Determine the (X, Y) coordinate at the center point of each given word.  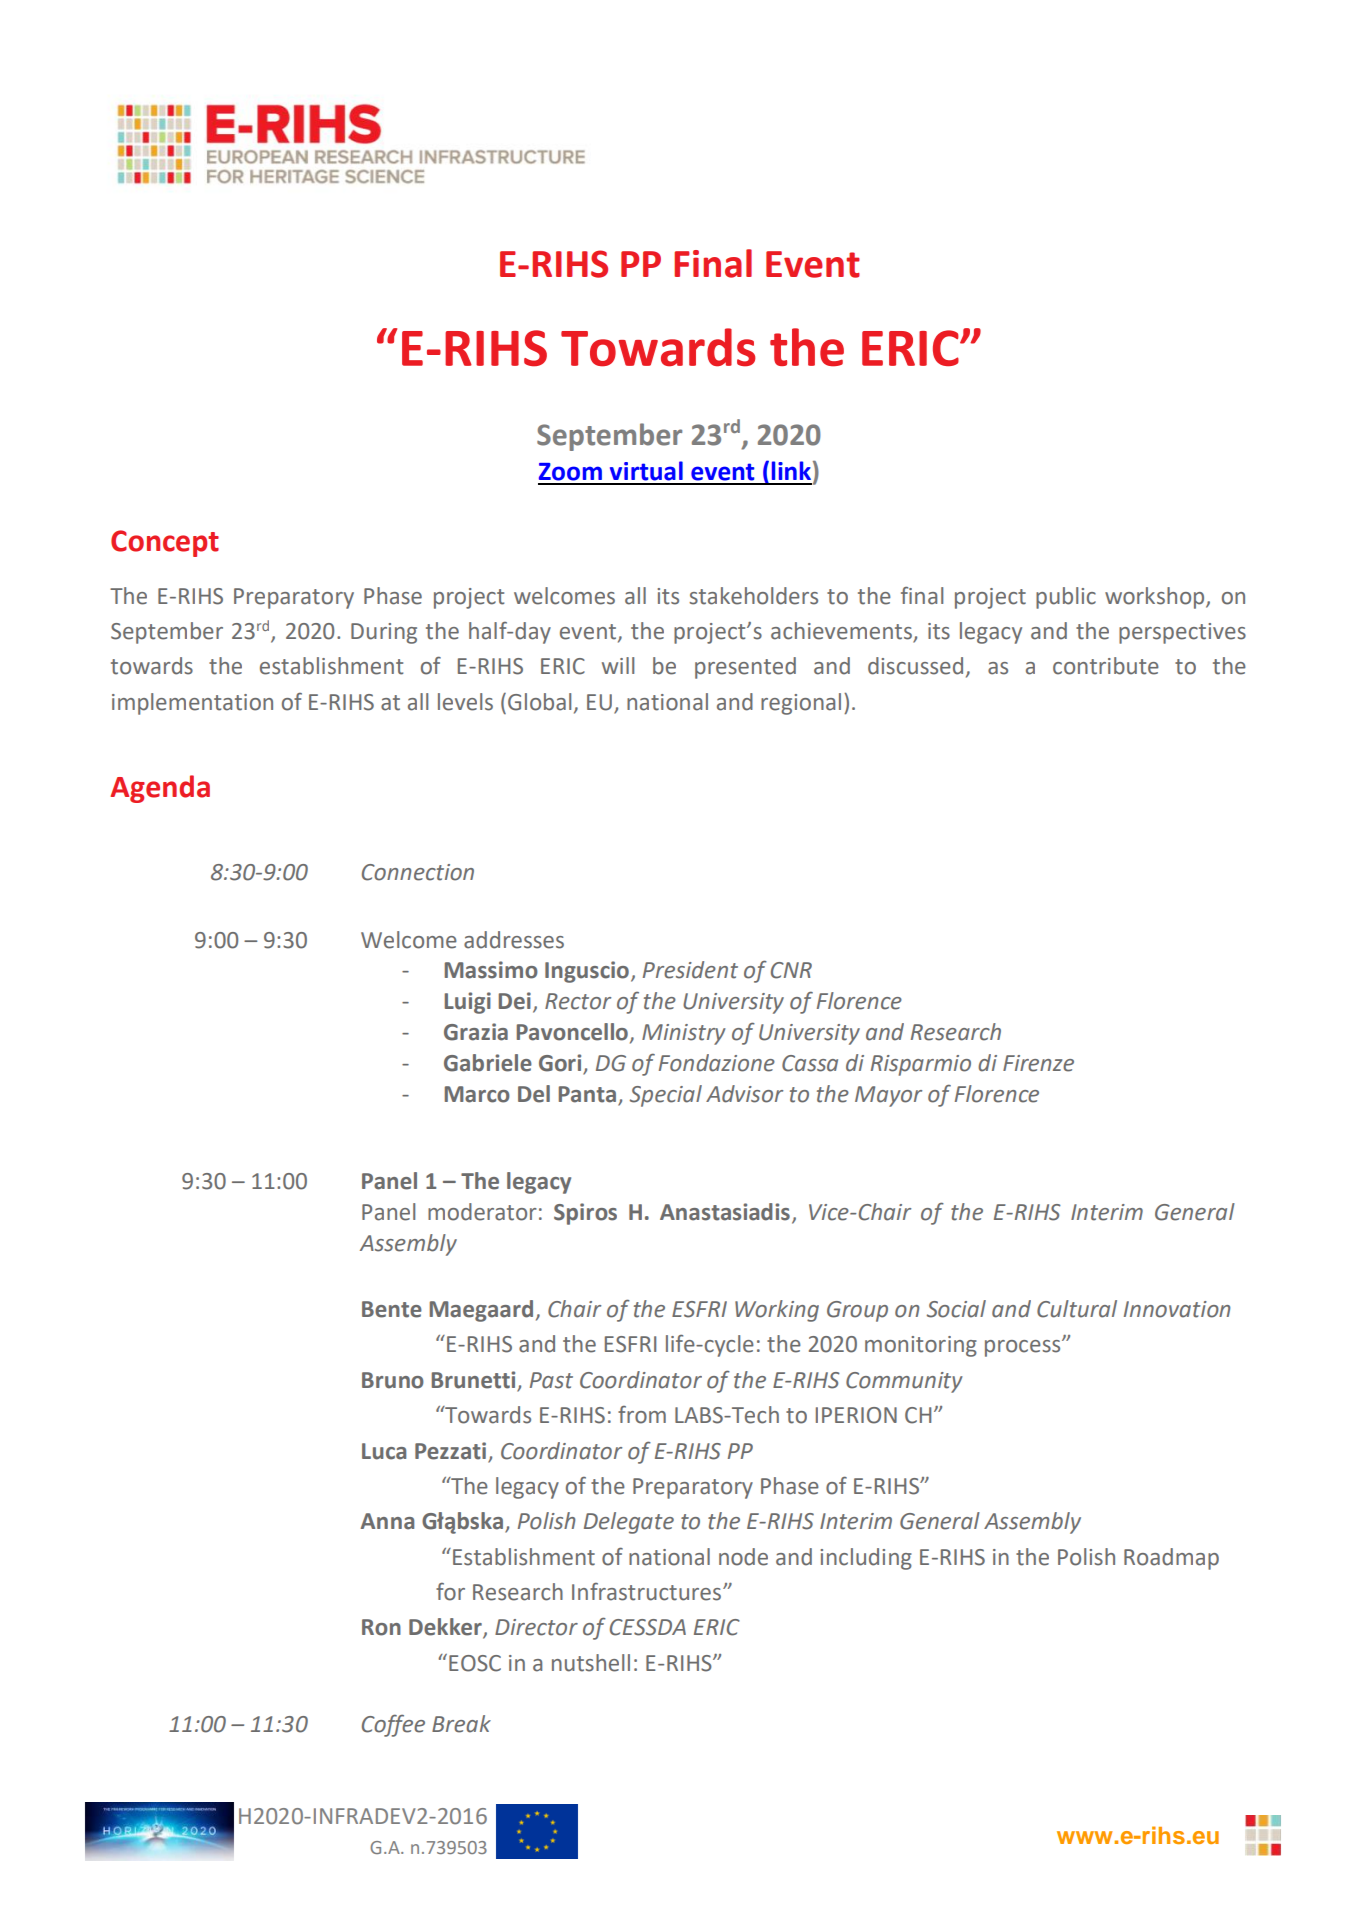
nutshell (591, 1663)
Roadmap (1171, 1559)
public (1066, 598)
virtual (646, 471)
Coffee (393, 1725)
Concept (165, 543)
